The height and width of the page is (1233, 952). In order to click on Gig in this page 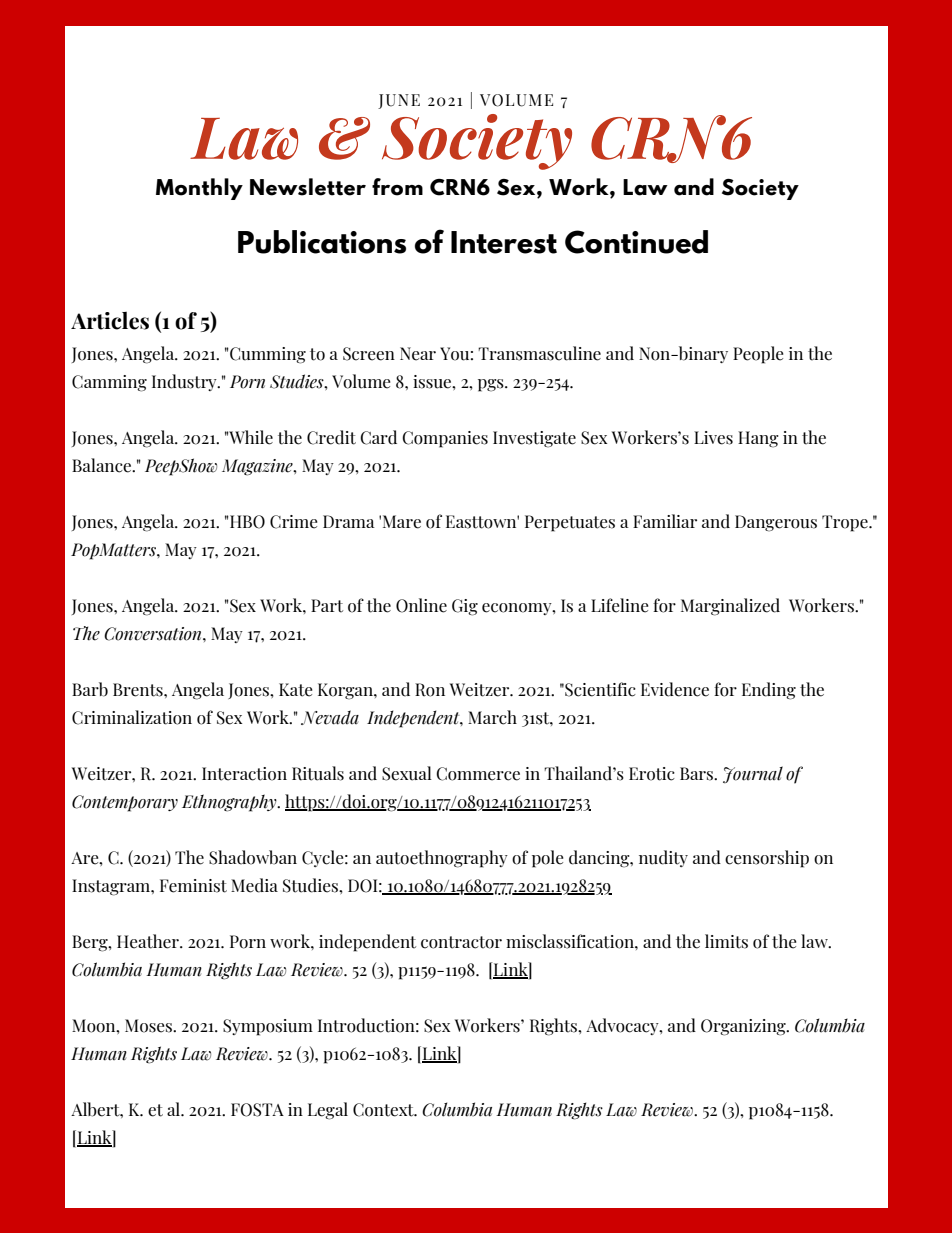, I will do `click(465, 607)`.
